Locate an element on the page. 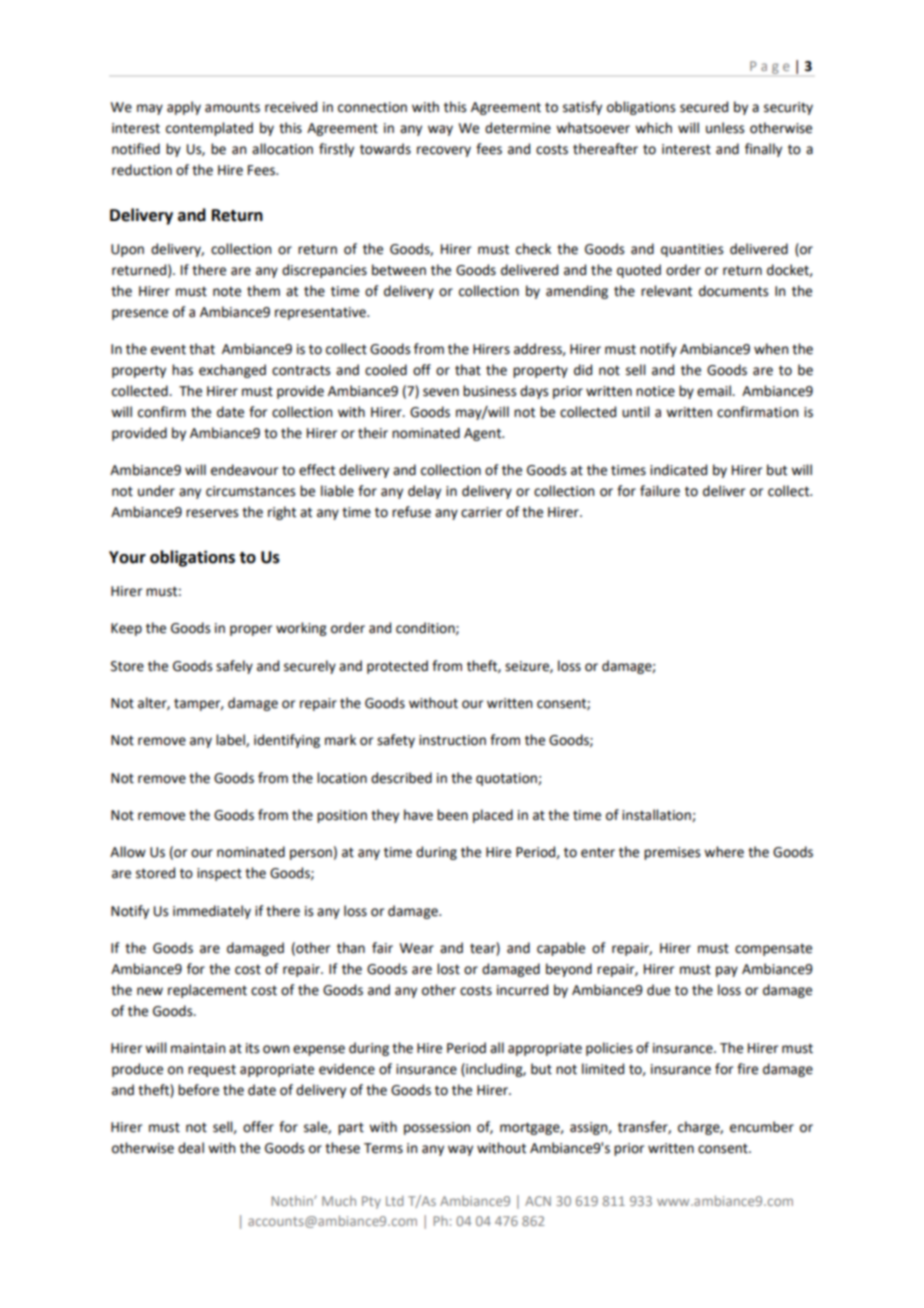 This image has width=924, height=1308. unless is located at coordinates (725, 128).
